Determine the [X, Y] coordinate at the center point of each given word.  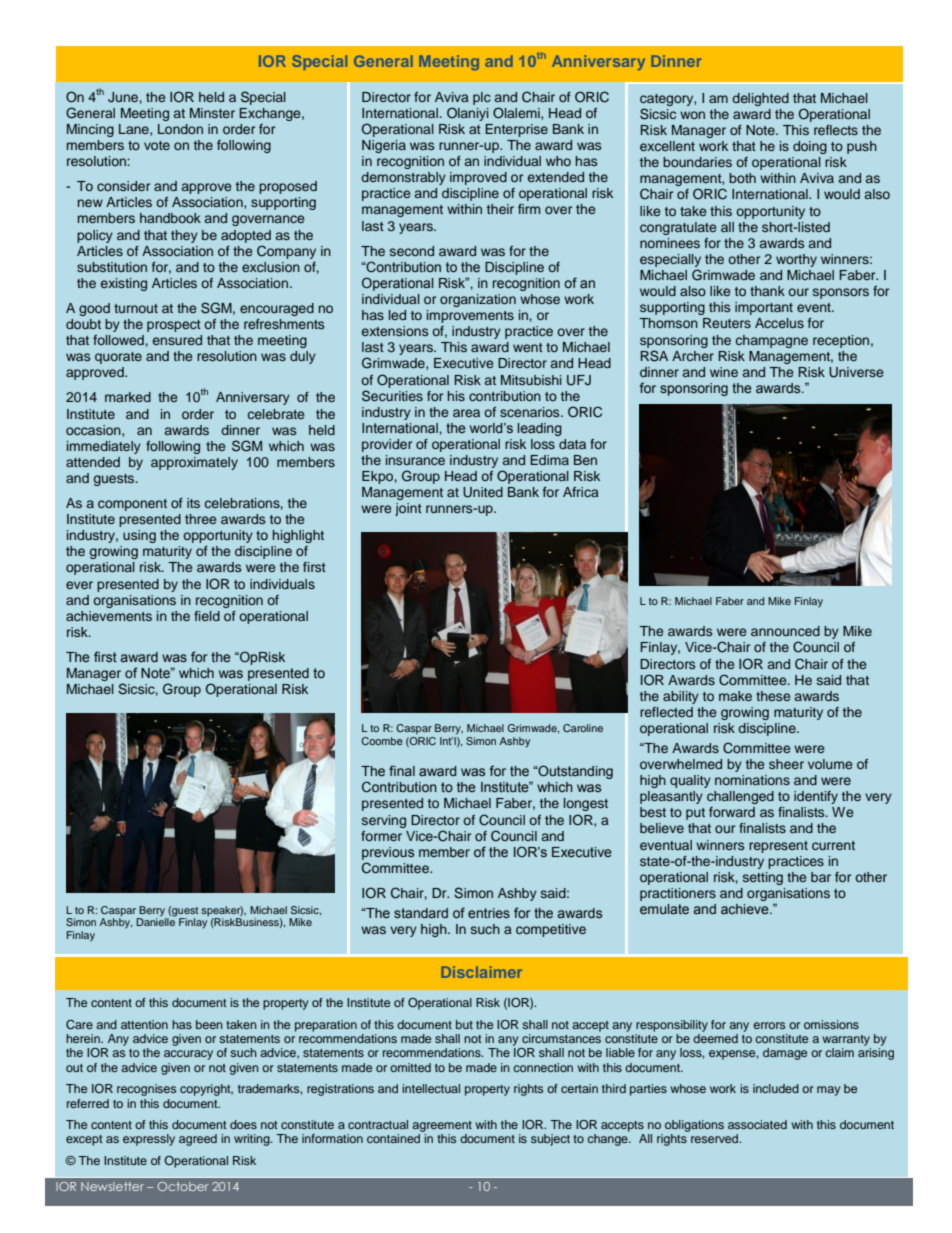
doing [810, 147]
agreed [198, 1140]
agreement [442, 1126]
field [207, 616]
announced [785, 631]
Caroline [583, 728]
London [180, 129]
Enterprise [516, 130]
